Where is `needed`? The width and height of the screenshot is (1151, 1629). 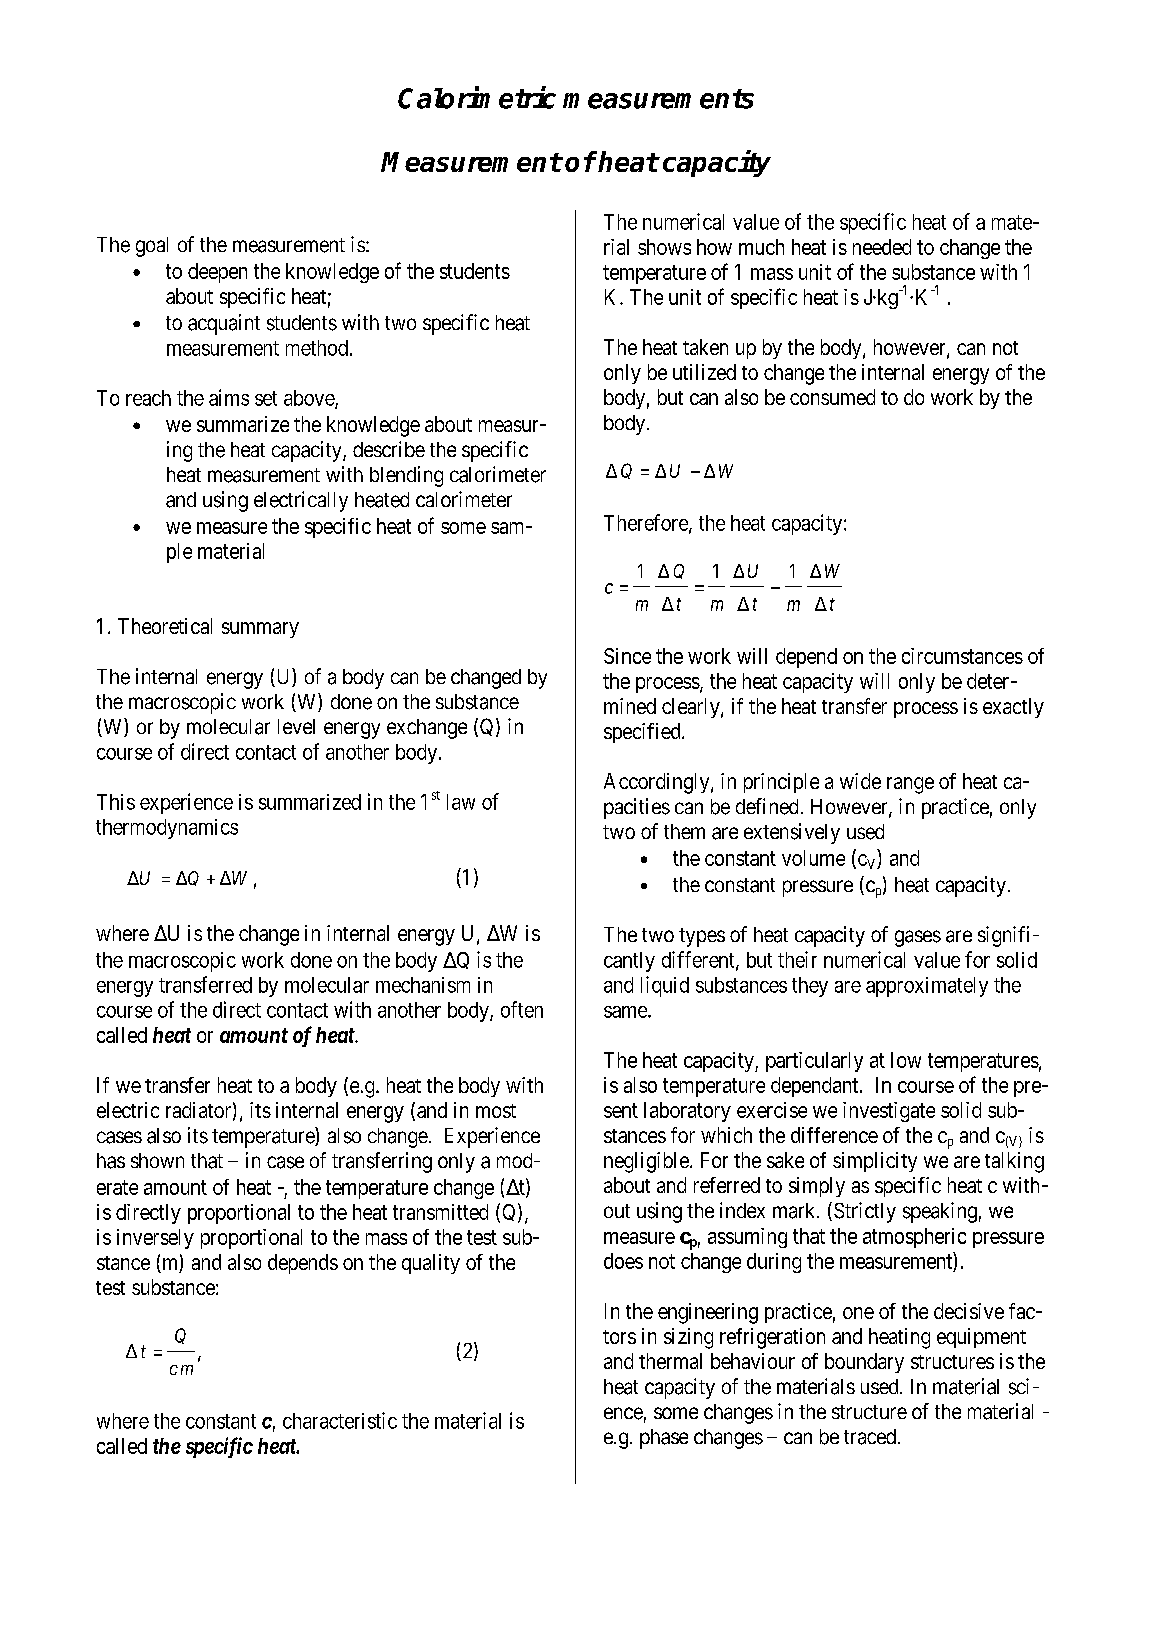
needed is located at coordinates (882, 247).
